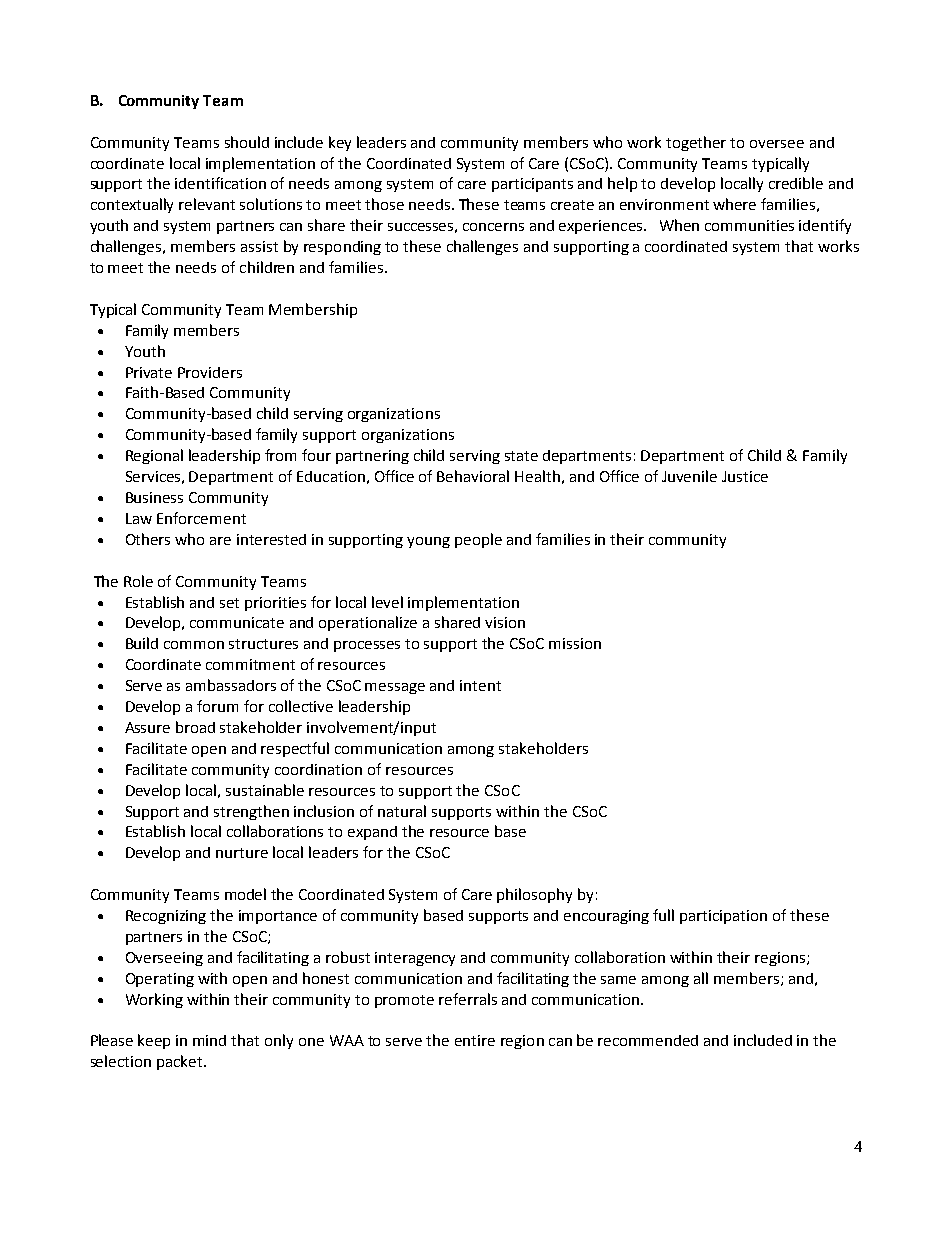  What do you see at coordinates (521, 456) in the screenshot?
I see `state` at bounding box center [521, 456].
